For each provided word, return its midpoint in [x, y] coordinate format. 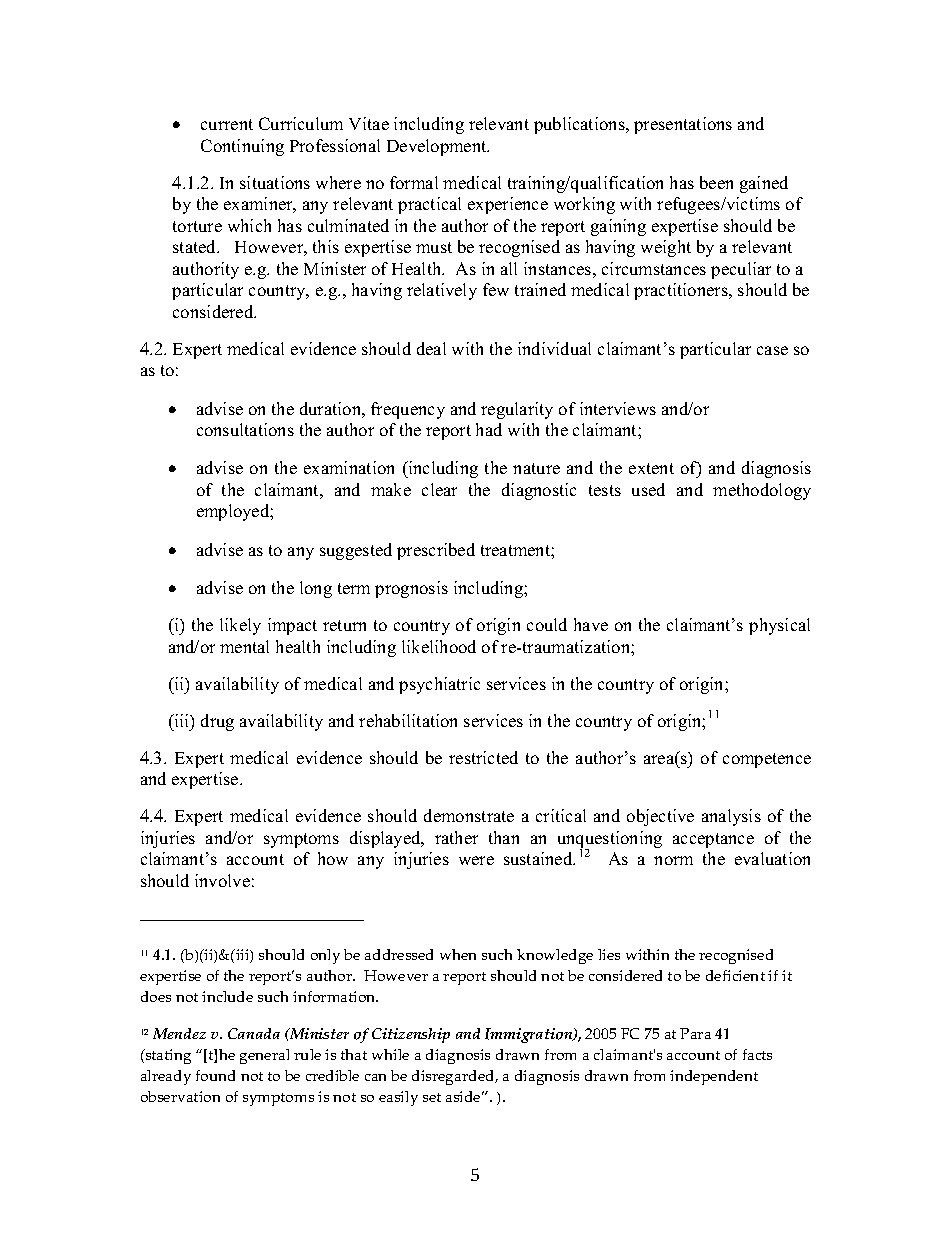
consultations [245, 429]
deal [431, 348]
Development [438, 147]
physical [779, 626]
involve [222, 880]
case [772, 350]
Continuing [242, 147]
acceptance [713, 840]
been [716, 182]
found [215, 1075]
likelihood [439, 646]
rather [456, 837]
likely [240, 626]
